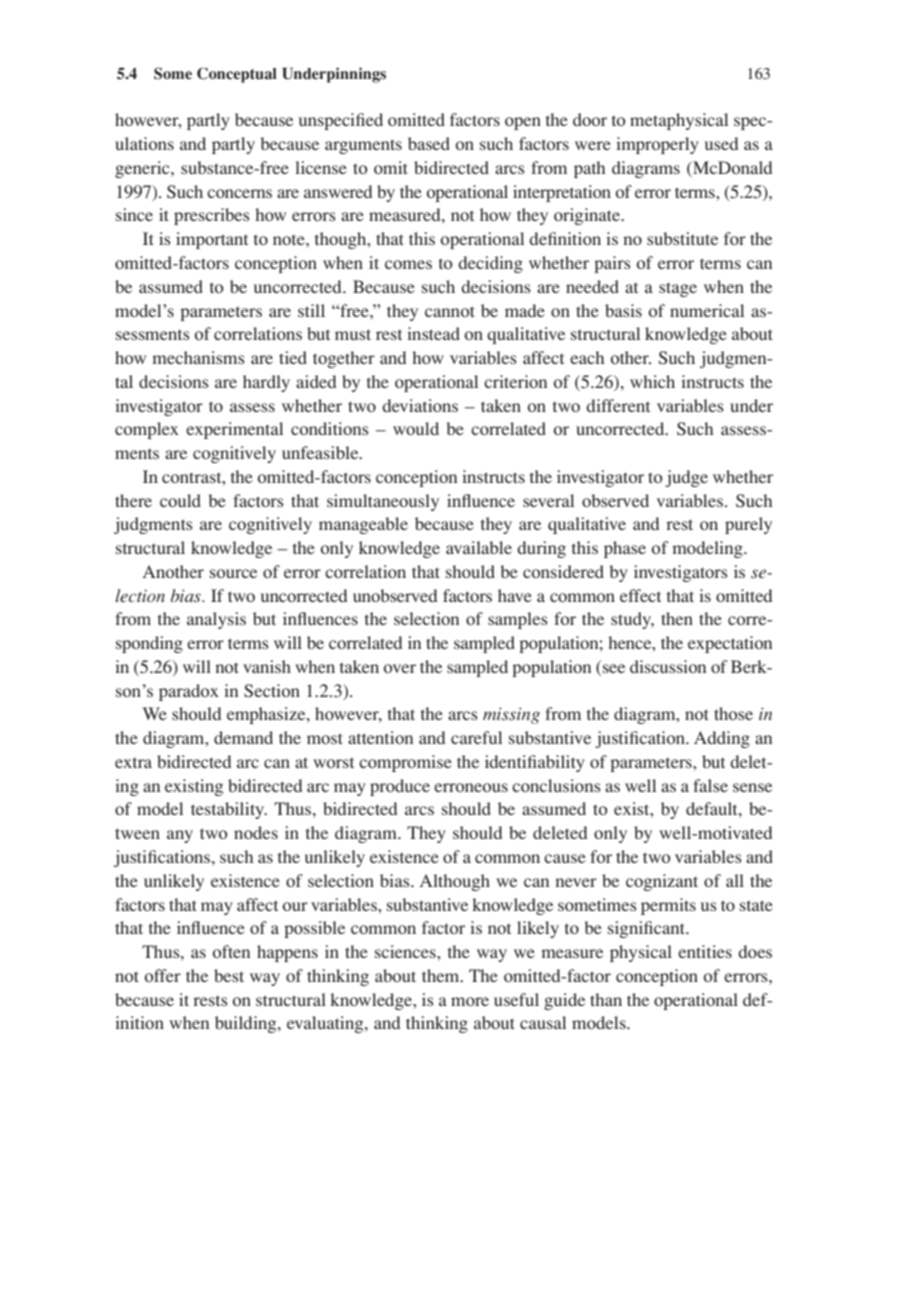  Describe the element at coordinates (229, 975) in the screenshot. I see `best` at that location.
